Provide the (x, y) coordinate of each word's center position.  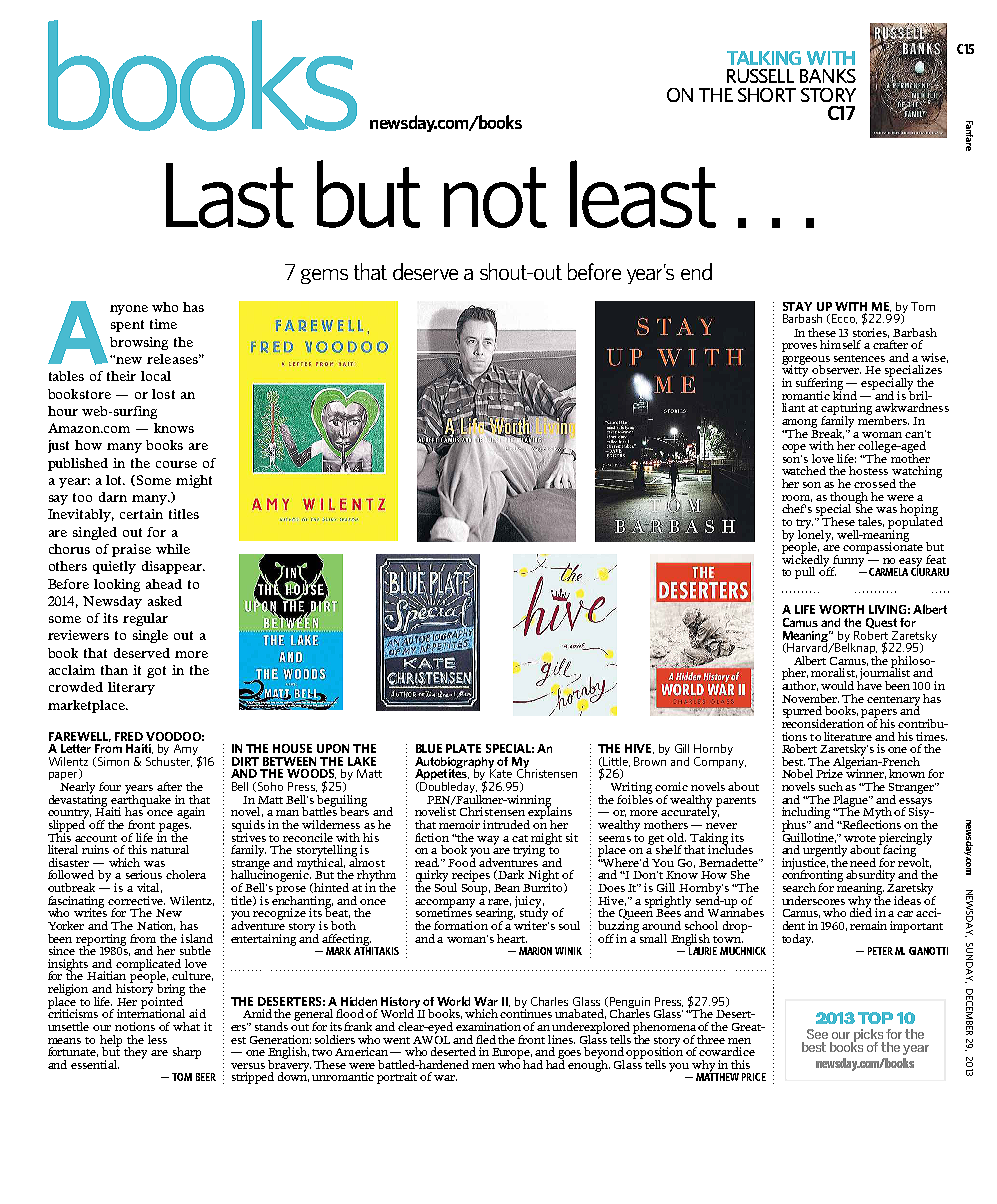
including (807, 814)
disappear (173, 567)
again (191, 813)
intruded (506, 824)
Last (230, 195)
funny (849, 561)
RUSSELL (760, 76)
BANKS (828, 76)
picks (868, 1036)
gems (324, 276)
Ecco (844, 319)
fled (487, 1039)
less (157, 1039)
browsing (139, 343)
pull (805, 573)
